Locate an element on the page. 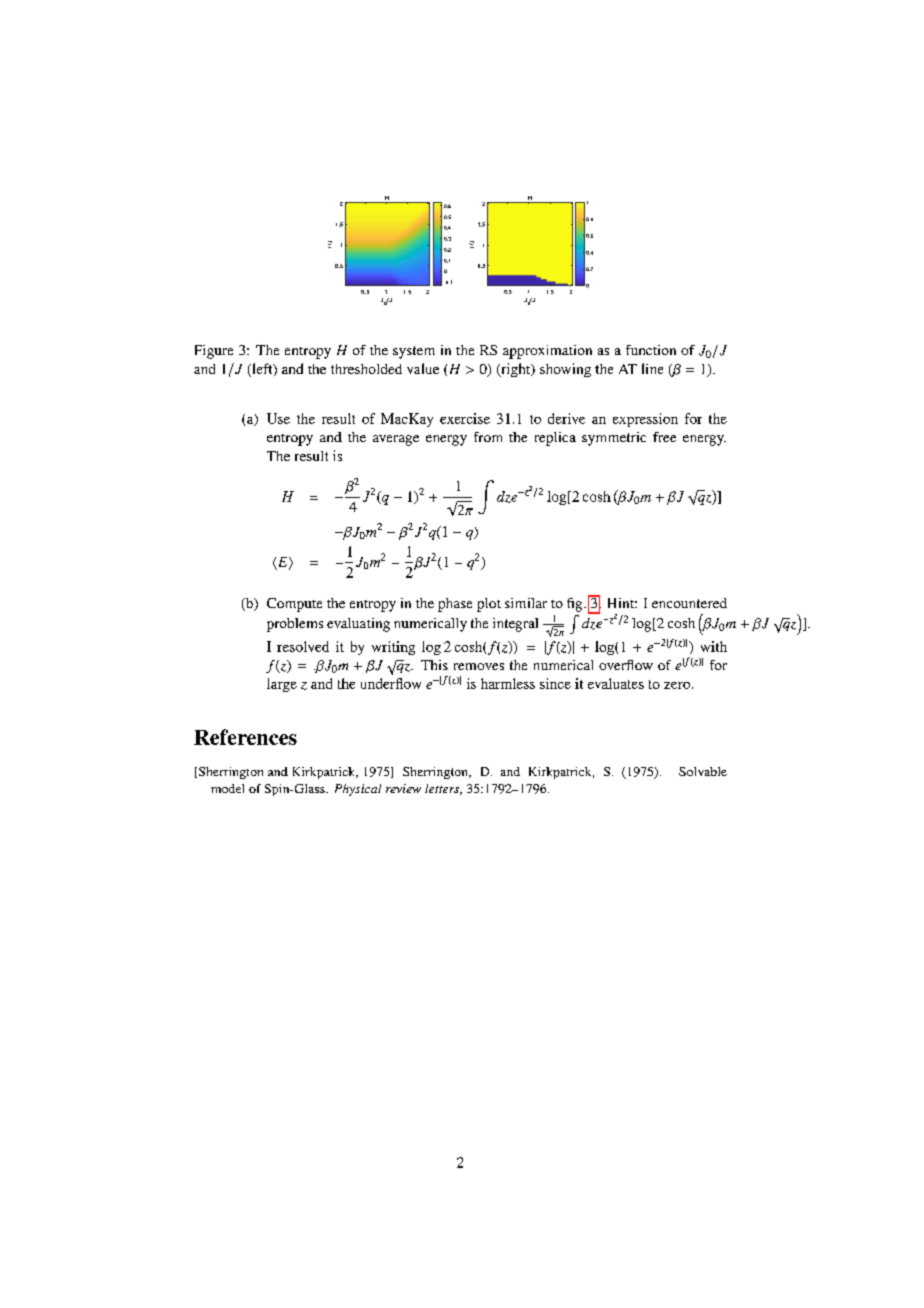 The width and height of the page is (924, 1308). average is located at coordinates (396, 440).
